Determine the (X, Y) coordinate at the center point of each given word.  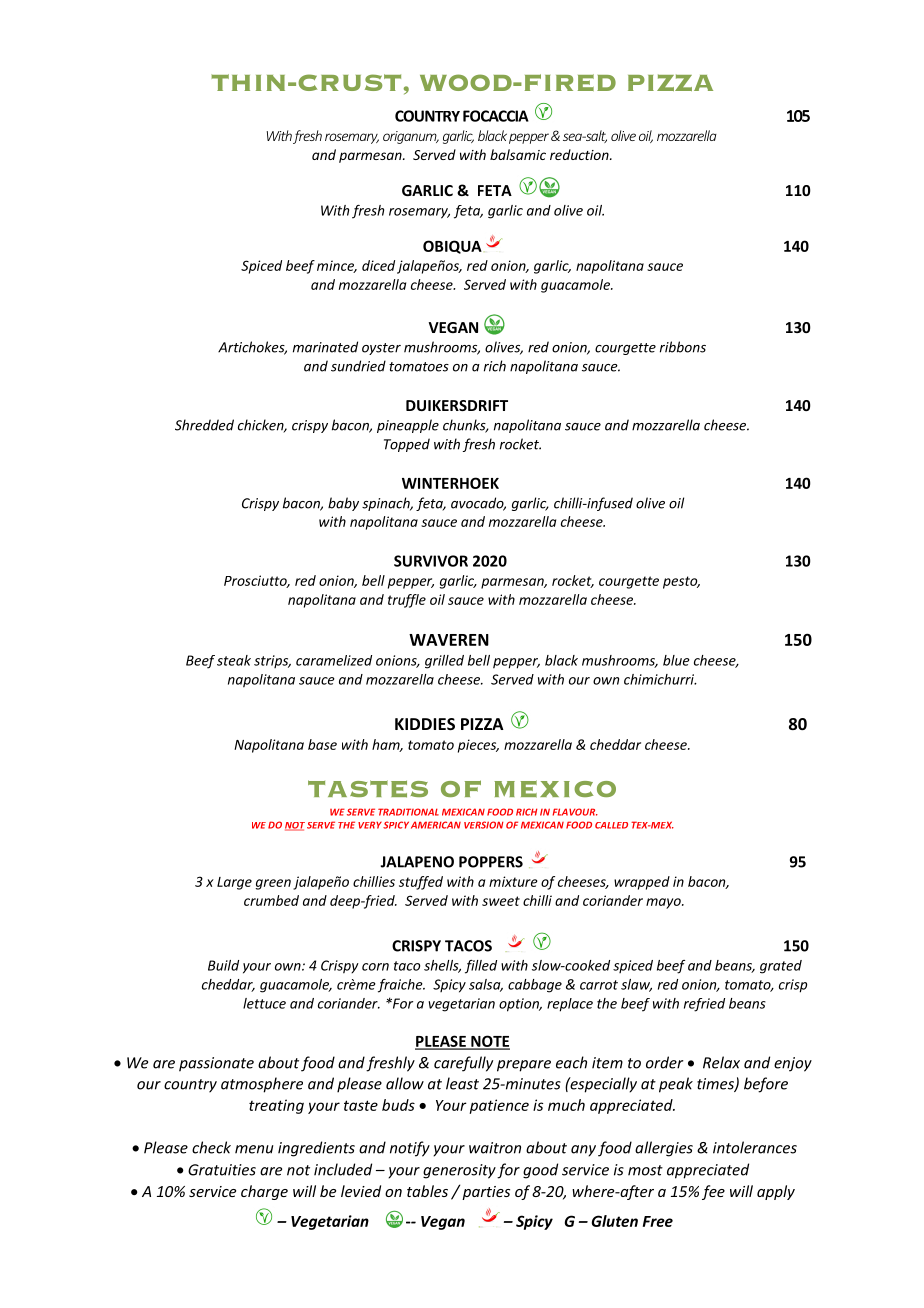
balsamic (518, 154)
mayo (664, 903)
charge (264, 1192)
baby (343, 504)
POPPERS (491, 862)
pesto (681, 582)
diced (378, 265)
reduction (580, 154)
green (273, 884)
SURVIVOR (431, 561)
